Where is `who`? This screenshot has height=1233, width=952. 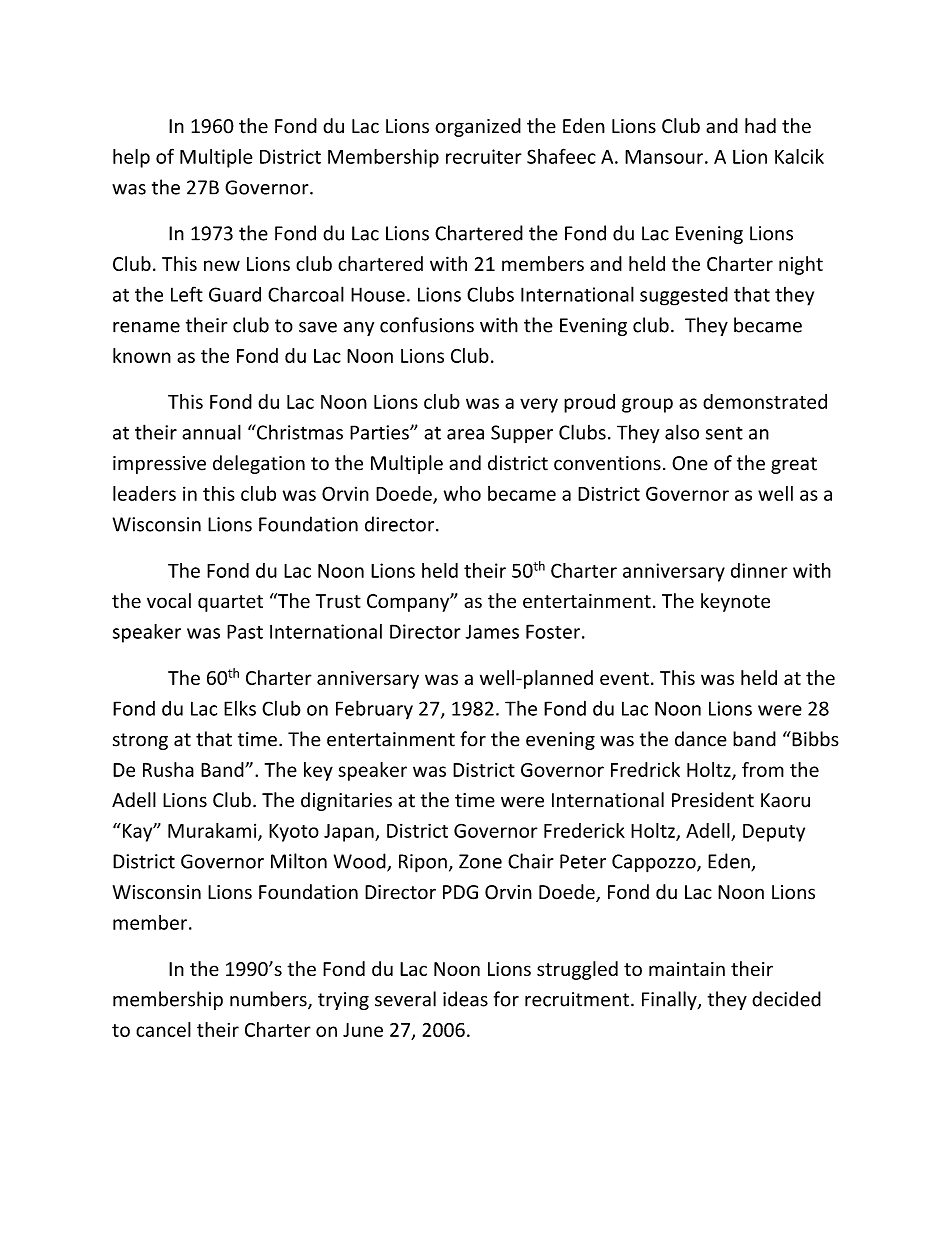 who is located at coordinates (462, 493).
